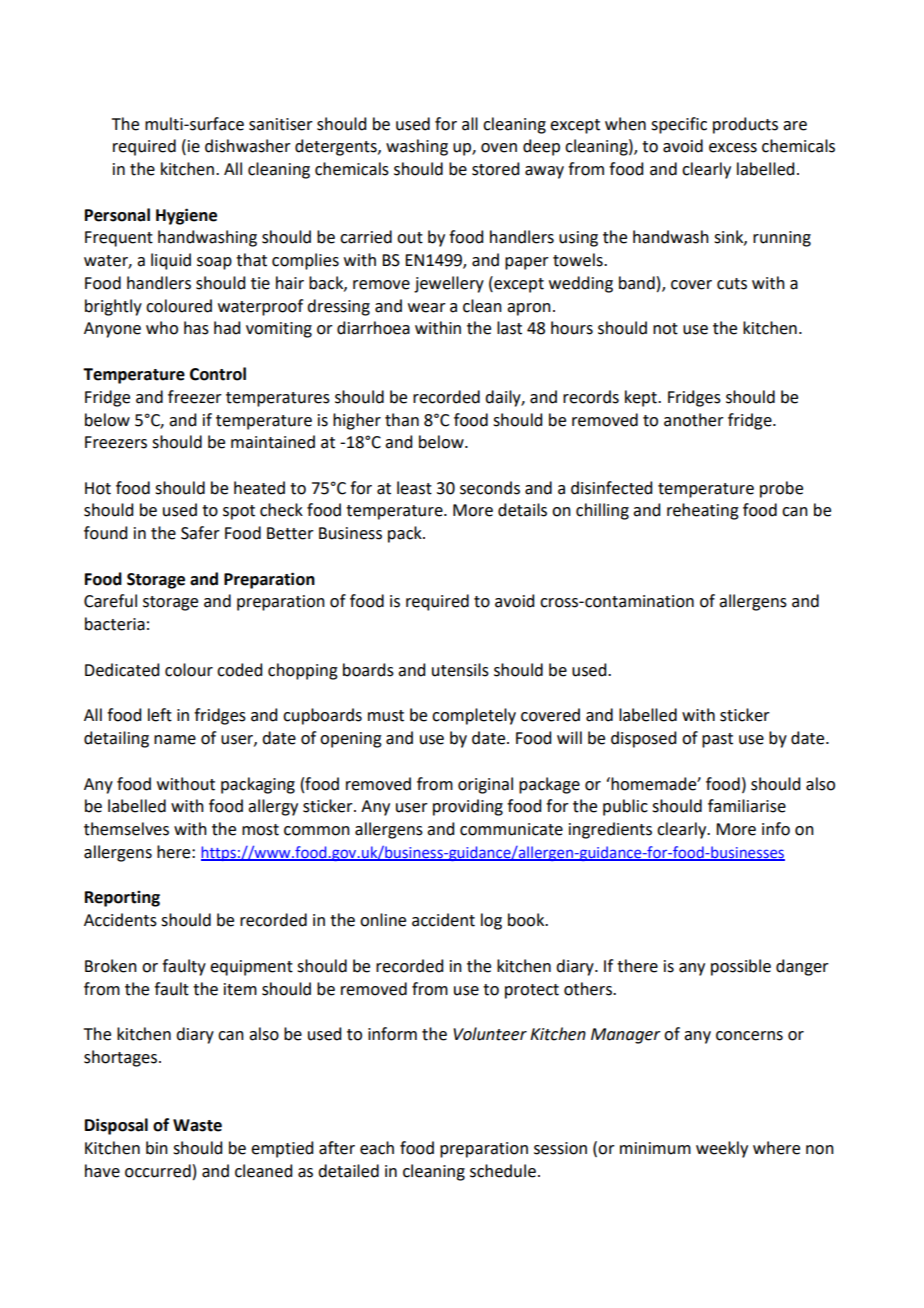  I want to click on Reporting, so click(122, 899).
